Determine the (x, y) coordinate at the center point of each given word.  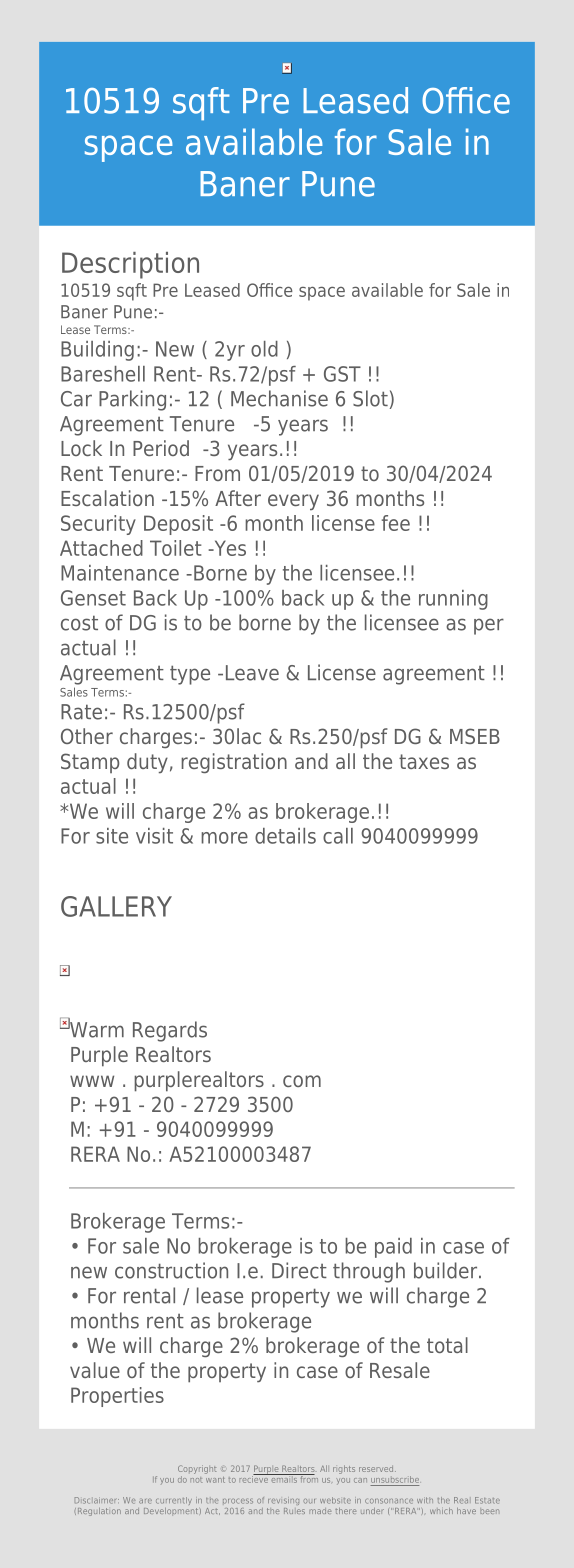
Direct (299, 1270)
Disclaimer (97, 1500)
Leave (252, 673)
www (92, 1081)
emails (284, 1478)
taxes (424, 761)
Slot (370, 398)
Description (130, 265)
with (425, 1500)
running (453, 600)
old (264, 349)
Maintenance (120, 573)
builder (447, 1270)
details (285, 836)
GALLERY (116, 906)
